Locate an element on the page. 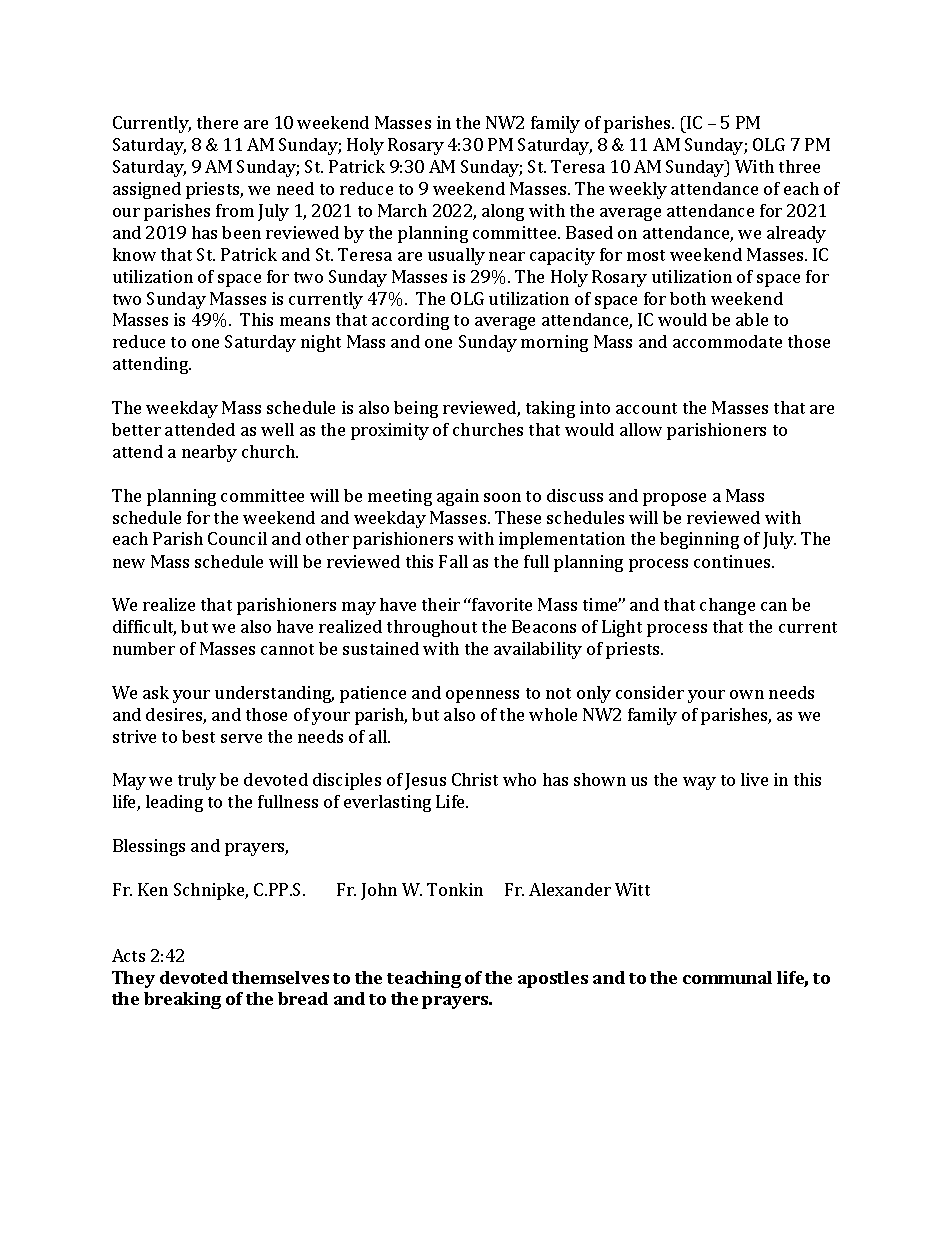  according is located at coordinates (410, 321).
